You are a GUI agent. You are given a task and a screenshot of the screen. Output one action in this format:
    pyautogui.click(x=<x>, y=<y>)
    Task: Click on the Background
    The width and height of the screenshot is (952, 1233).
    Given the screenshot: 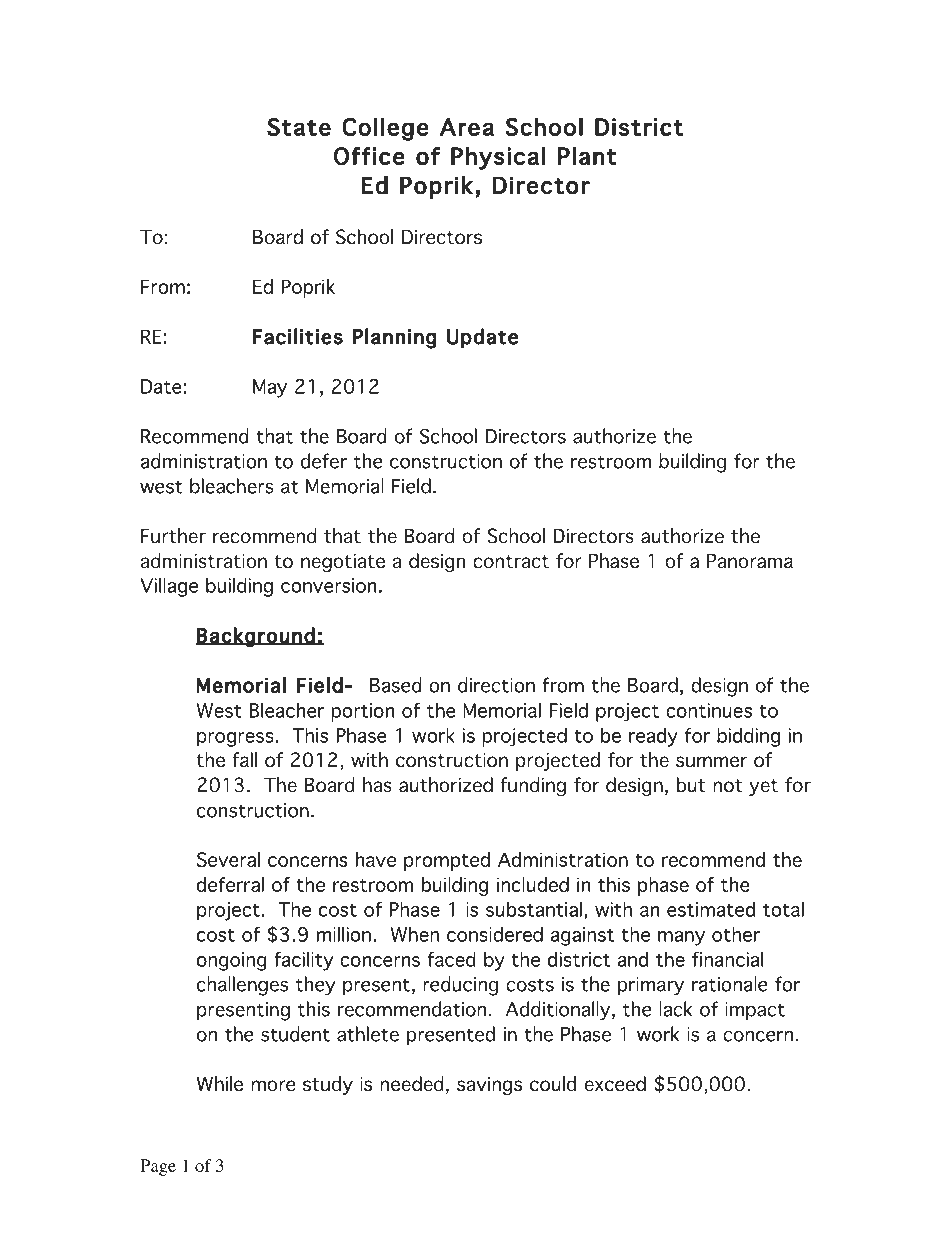 What is the action you would take?
    pyautogui.click(x=256, y=637)
